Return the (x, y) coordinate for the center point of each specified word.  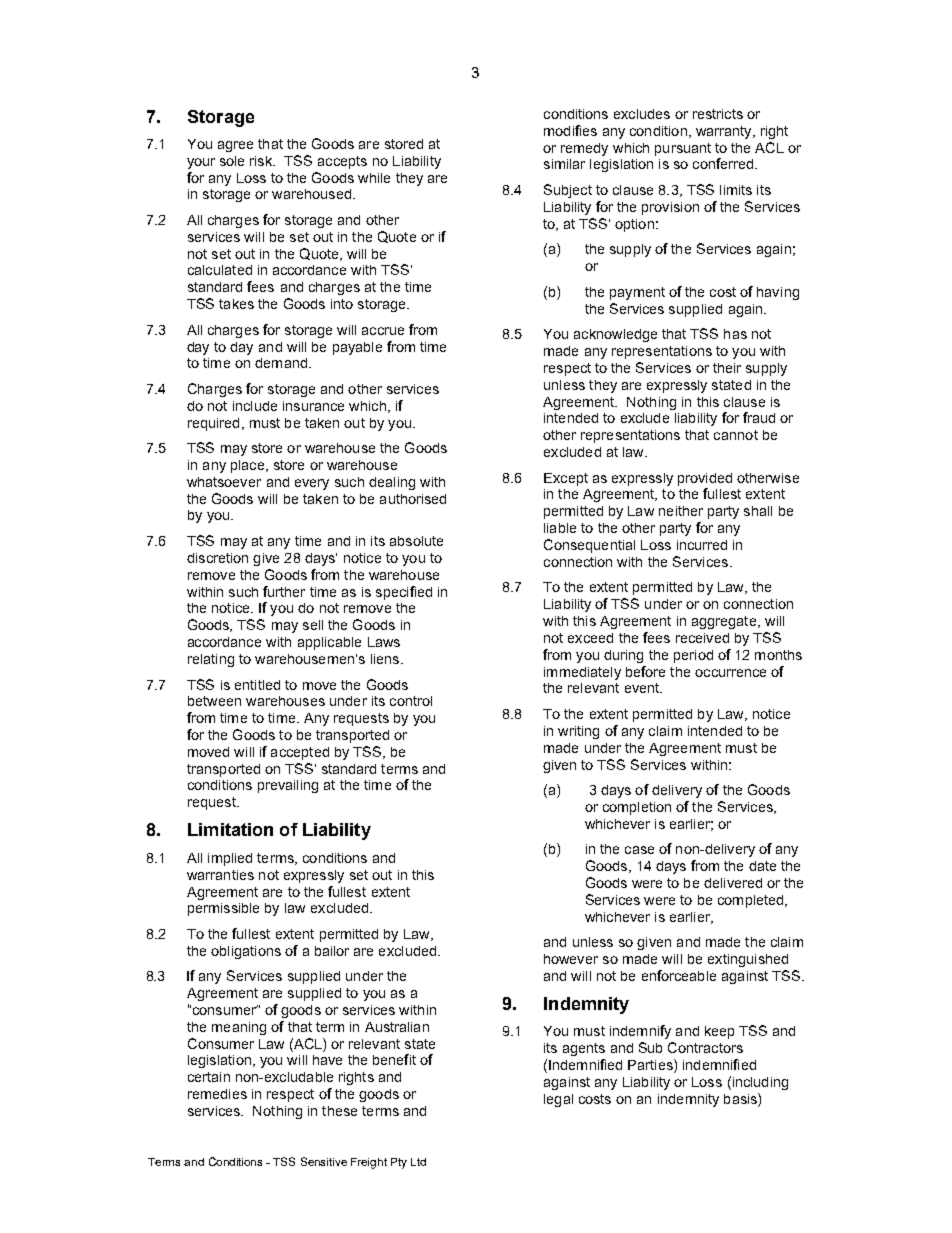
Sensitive (324, 1161)
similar (564, 164)
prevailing (288, 786)
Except (566, 479)
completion (637, 808)
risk (262, 161)
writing (578, 732)
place (249, 466)
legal (558, 1100)
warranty (725, 132)
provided (705, 479)
